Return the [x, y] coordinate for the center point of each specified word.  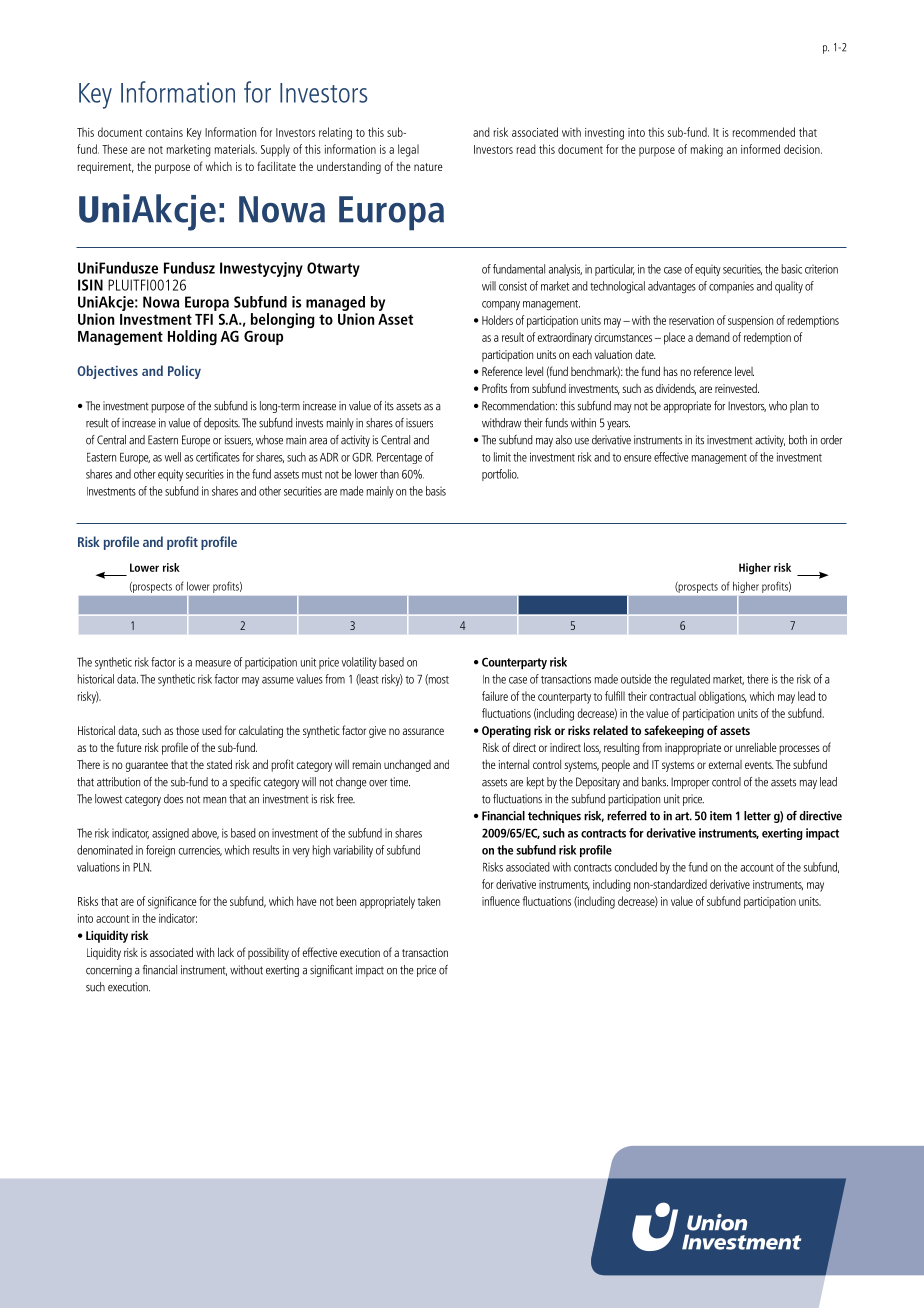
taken [429, 901]
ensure [638, 458]
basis [436, 491]
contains [164, 132]
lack [226, 952]
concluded [635, 867]
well [172, 457]
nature [428, 167]
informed [760, 149]
